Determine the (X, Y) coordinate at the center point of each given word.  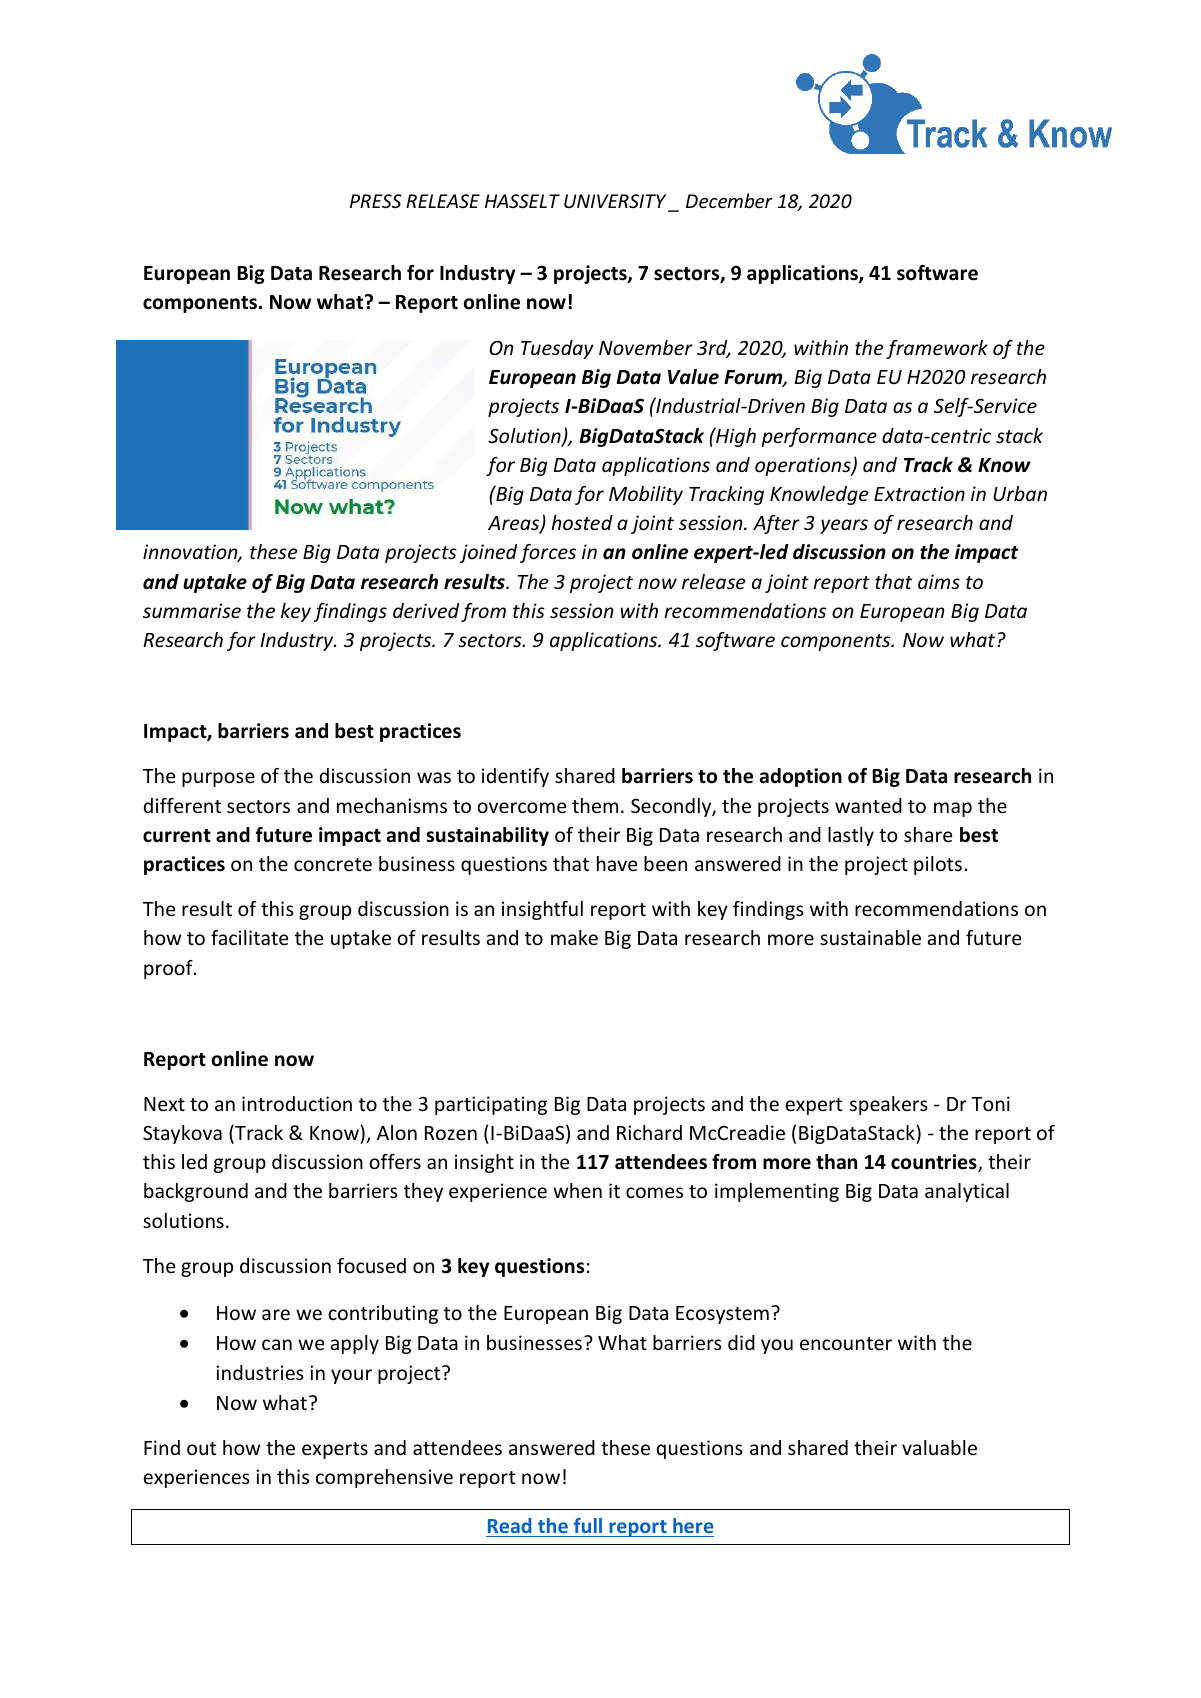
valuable (939, 1447)
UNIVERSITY (616, 202)
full (588, 1525)
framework (937, 349)
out (202, 1448)
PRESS (376, 201)
